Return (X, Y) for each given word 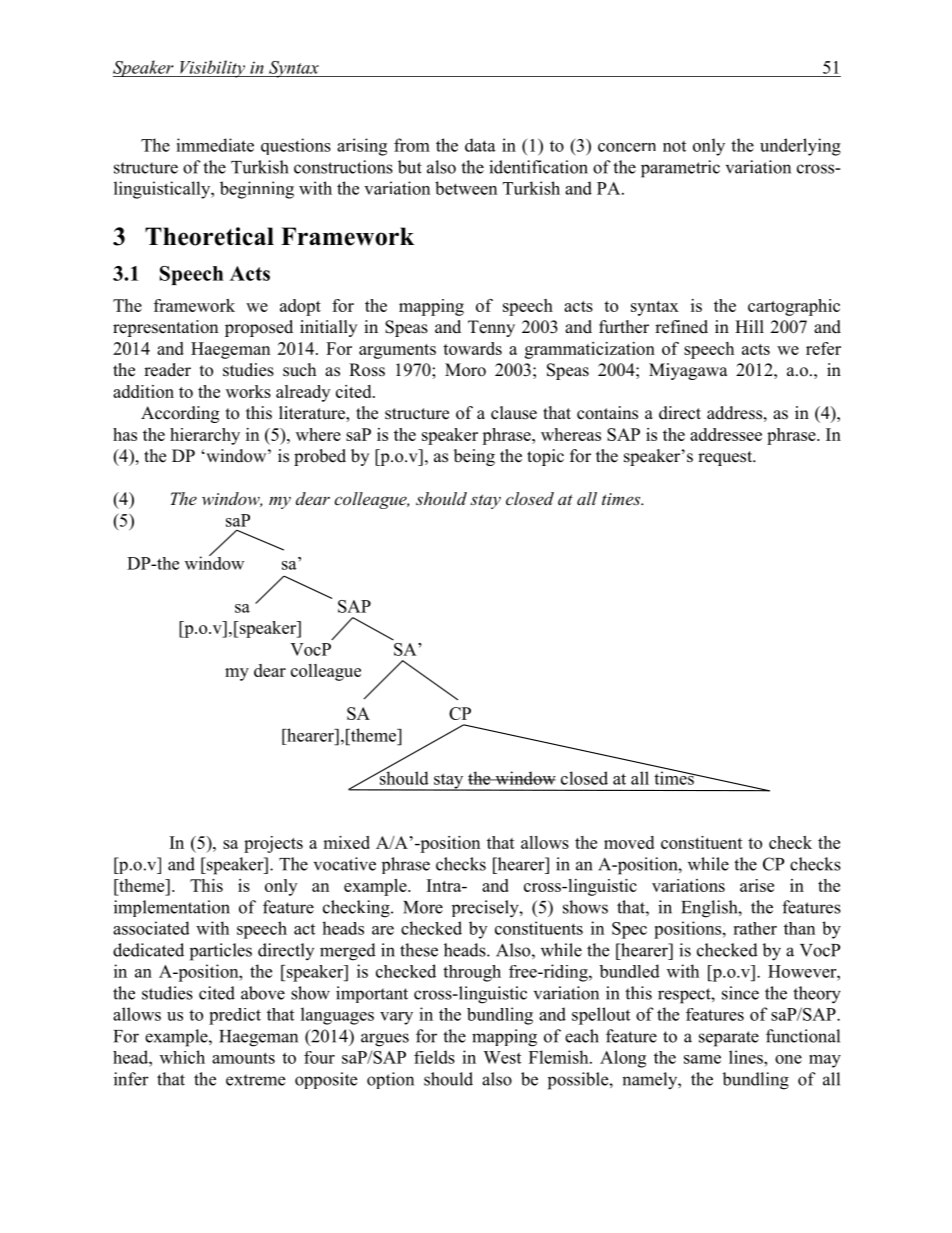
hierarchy (205, 436)
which (182, 1057)
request (726, 458)
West (502, 1057)
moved (629, 842)
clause (514, 413)
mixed (346, 842)
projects (273, 844)
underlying (800, 147)
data (480, 145)
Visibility (212, 69)
